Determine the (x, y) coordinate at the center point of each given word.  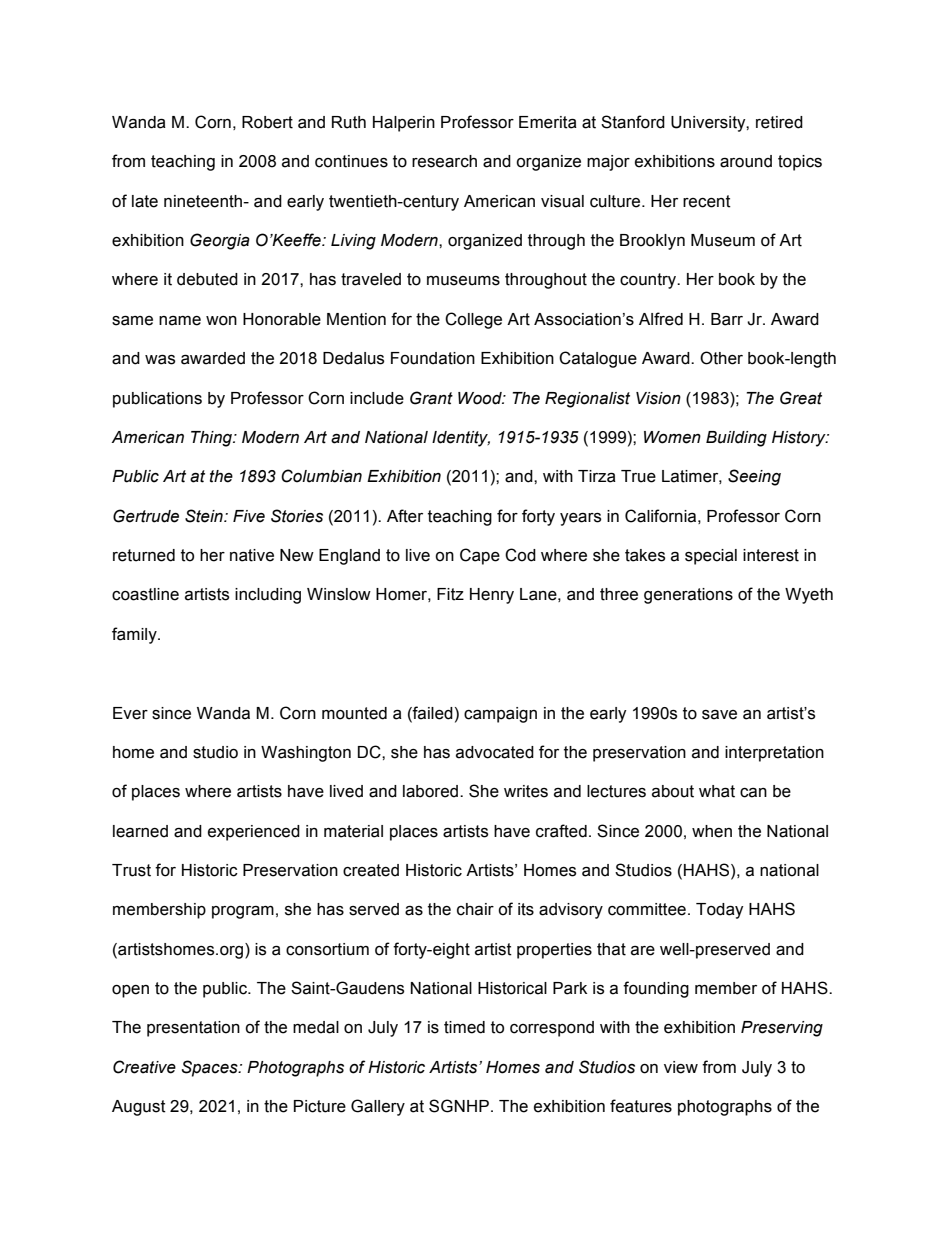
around (746, 161)
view (681, 1067)
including (268, 596)
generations (688, 596)
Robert (267, 122)
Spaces (211, 1068)
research (444, 161)
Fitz (450, 594)
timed (464, 1027)
